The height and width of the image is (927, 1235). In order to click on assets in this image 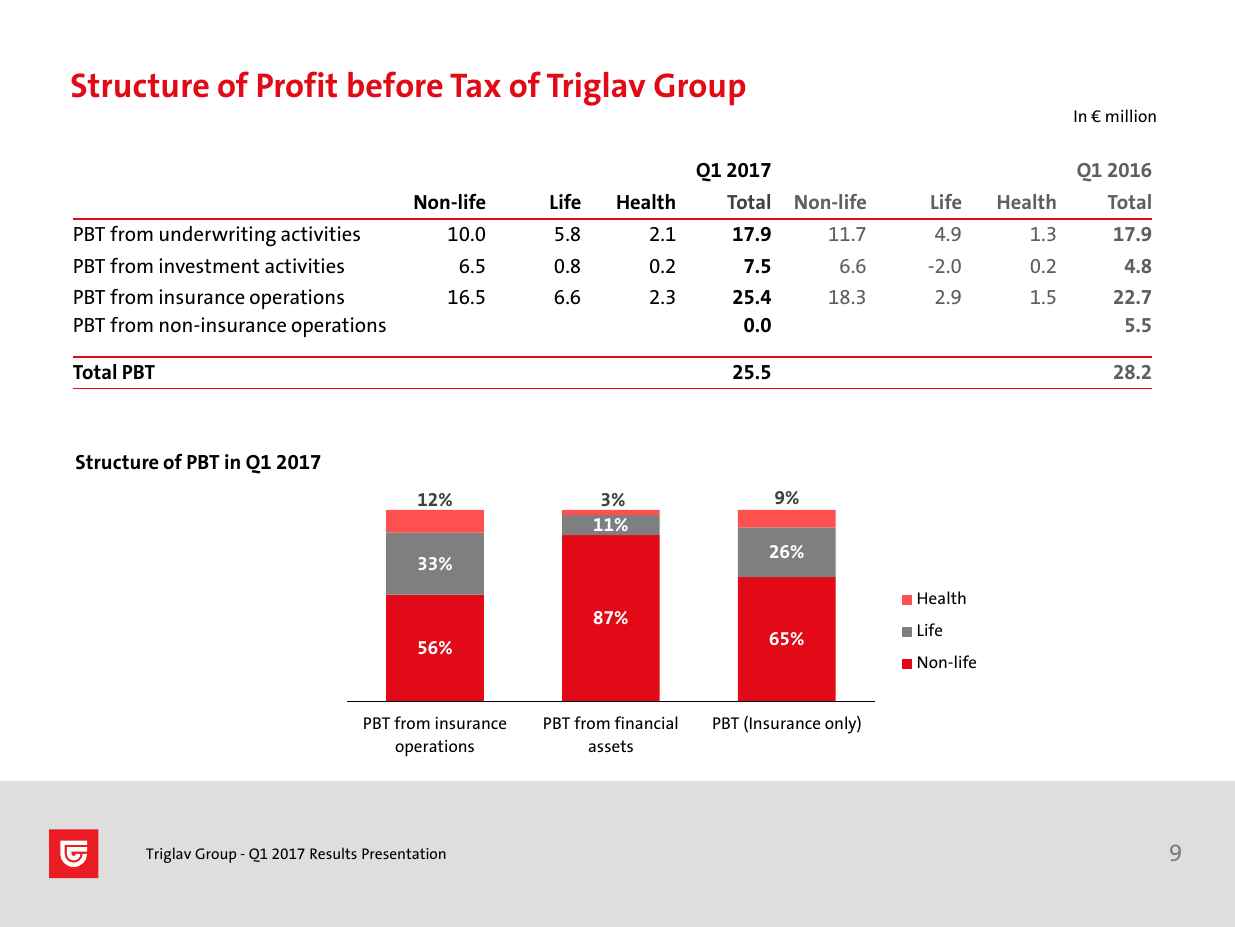, I will do `click(611, 746)`.
